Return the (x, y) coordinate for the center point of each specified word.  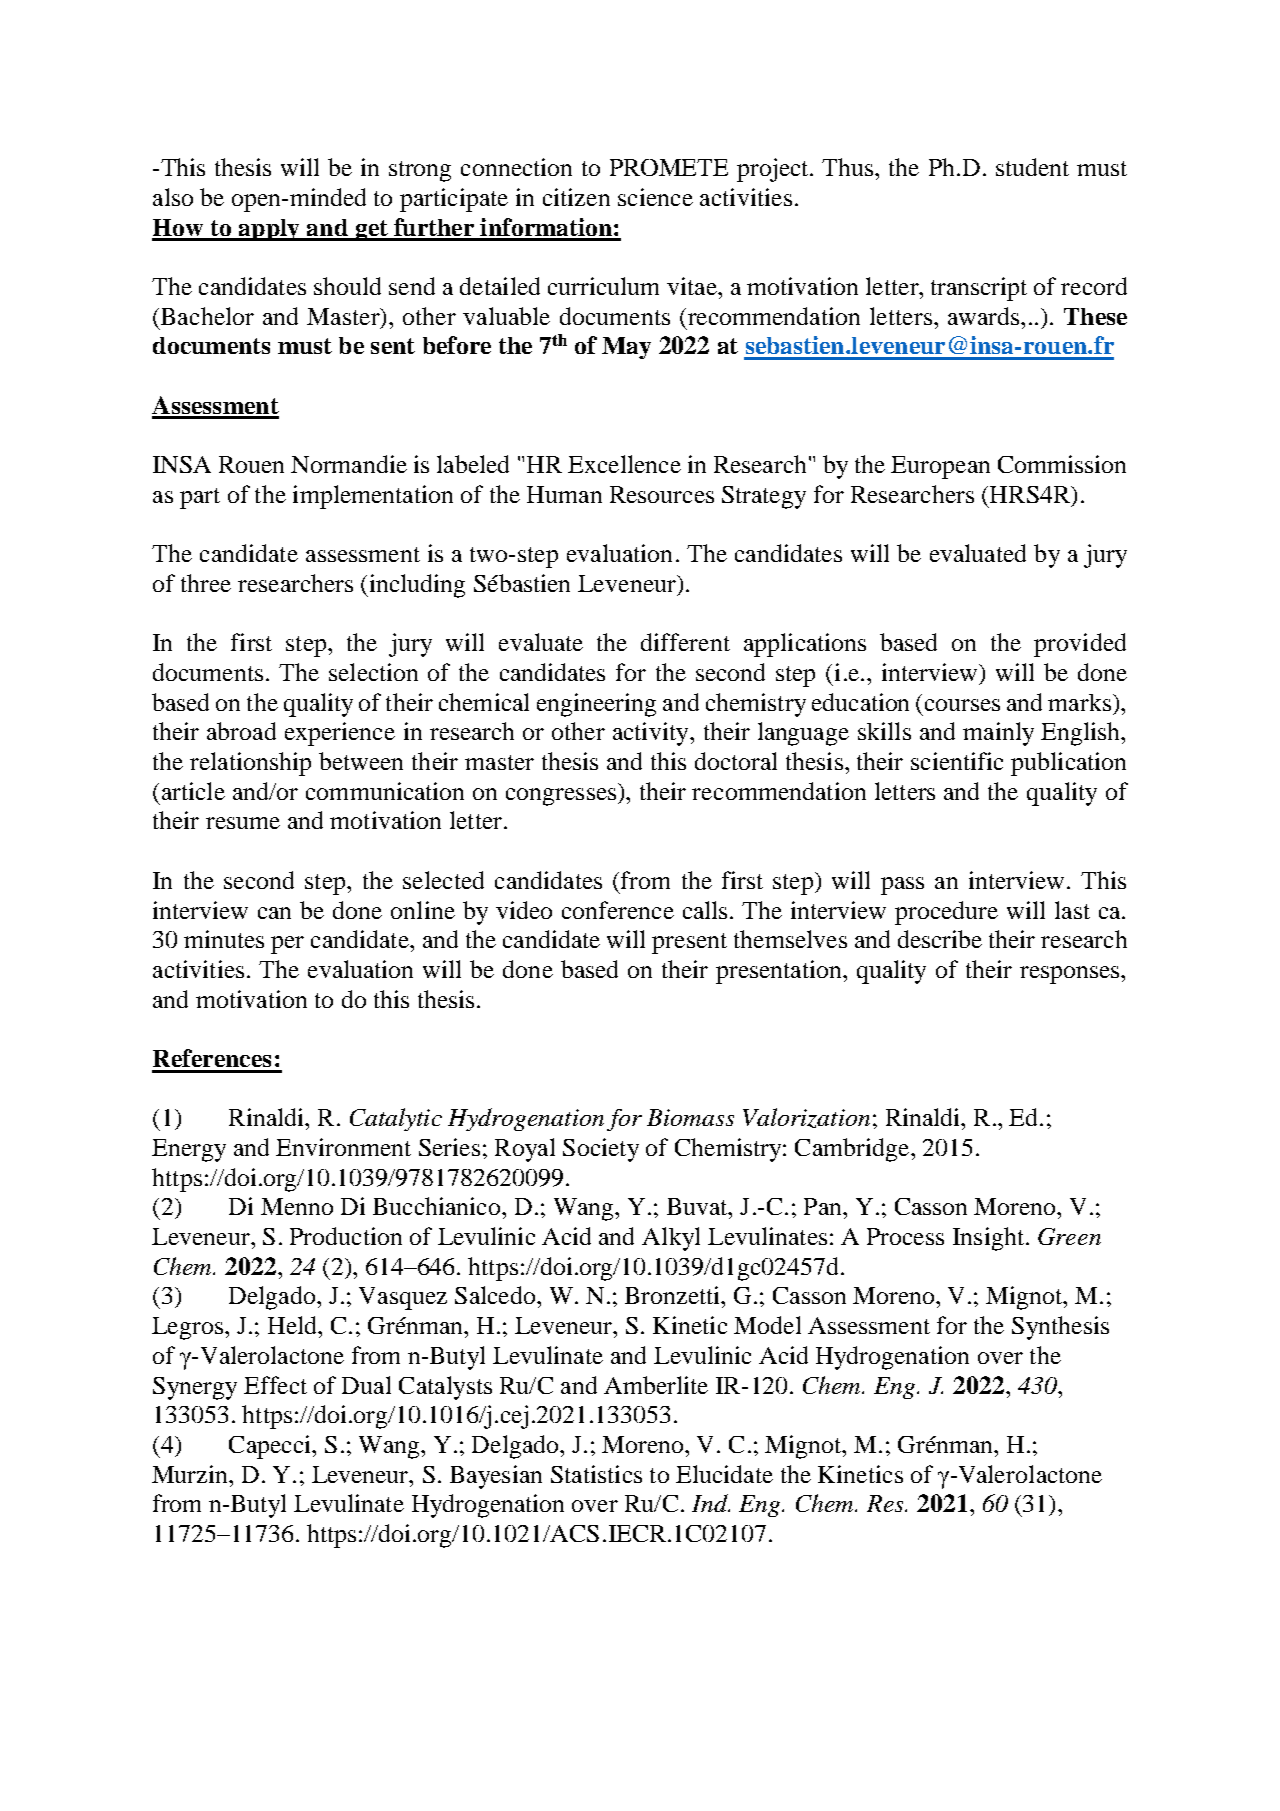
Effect (275, 1385)
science (655, 197)
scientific (957, 761)
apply (269, 230)
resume (243, 823)
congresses (561, 797)
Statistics (596, 1474)
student (1032, 167)
